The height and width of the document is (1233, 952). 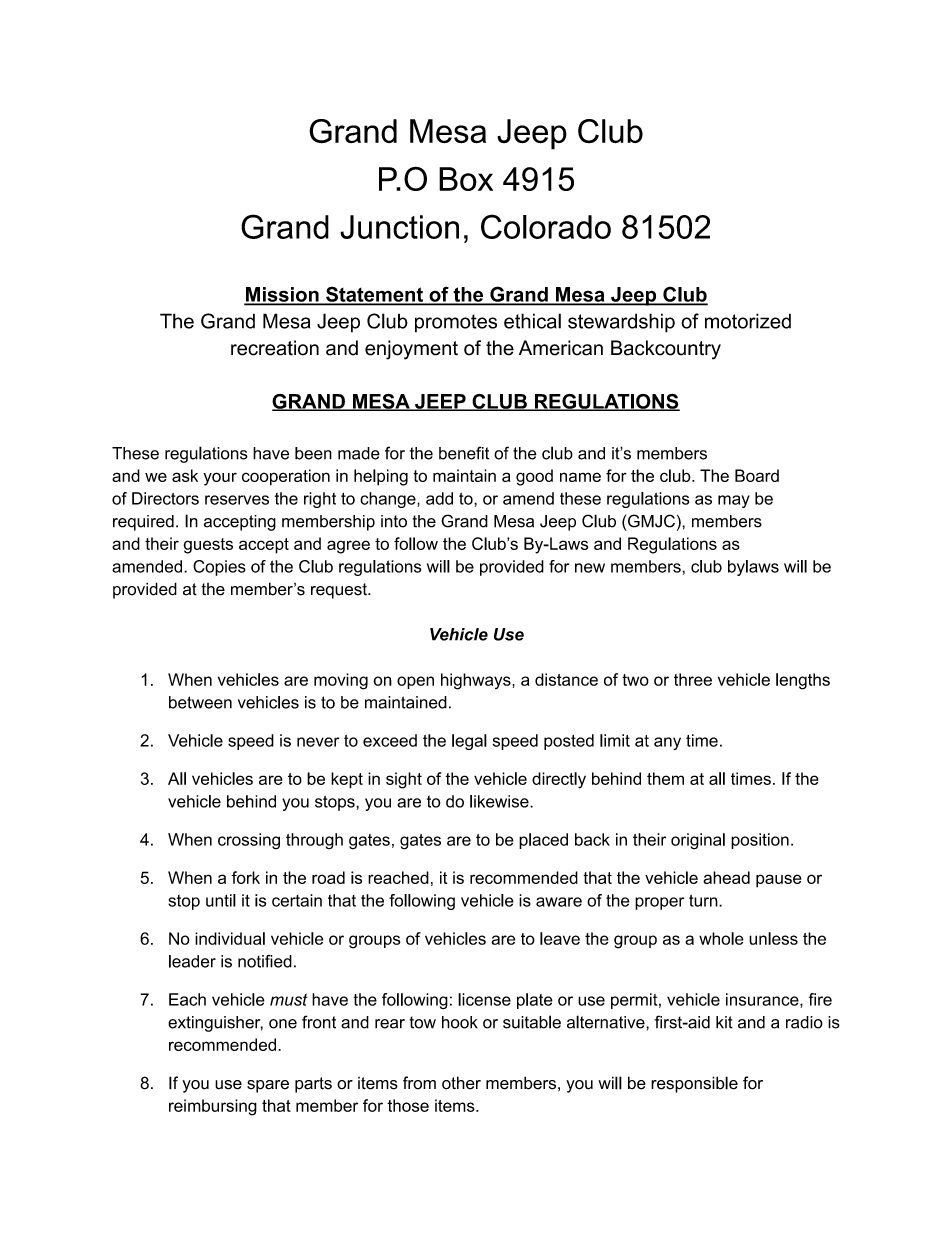 What do you see at coordinates (693, 679) in the document?
I see `three` at bounding box center [693, 679].
